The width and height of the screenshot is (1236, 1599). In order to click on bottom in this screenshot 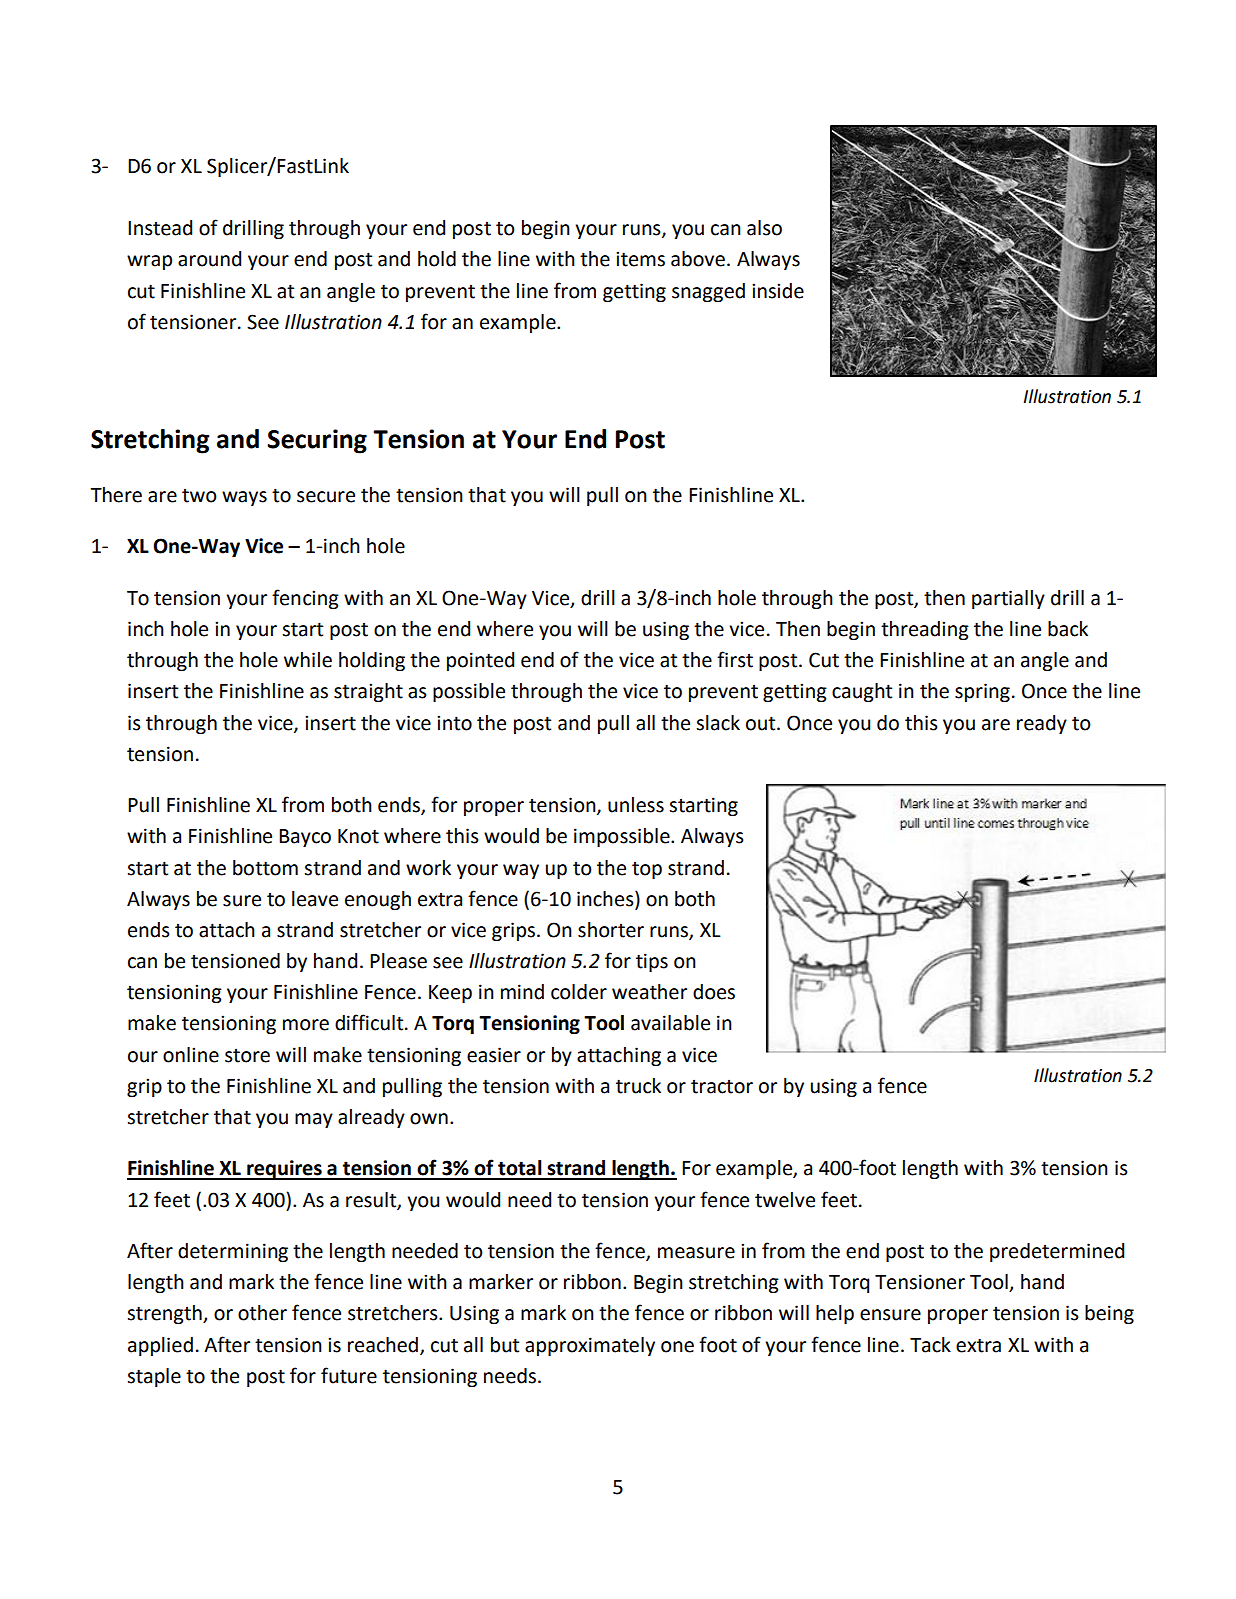, I will do `click(265, 868)`.
